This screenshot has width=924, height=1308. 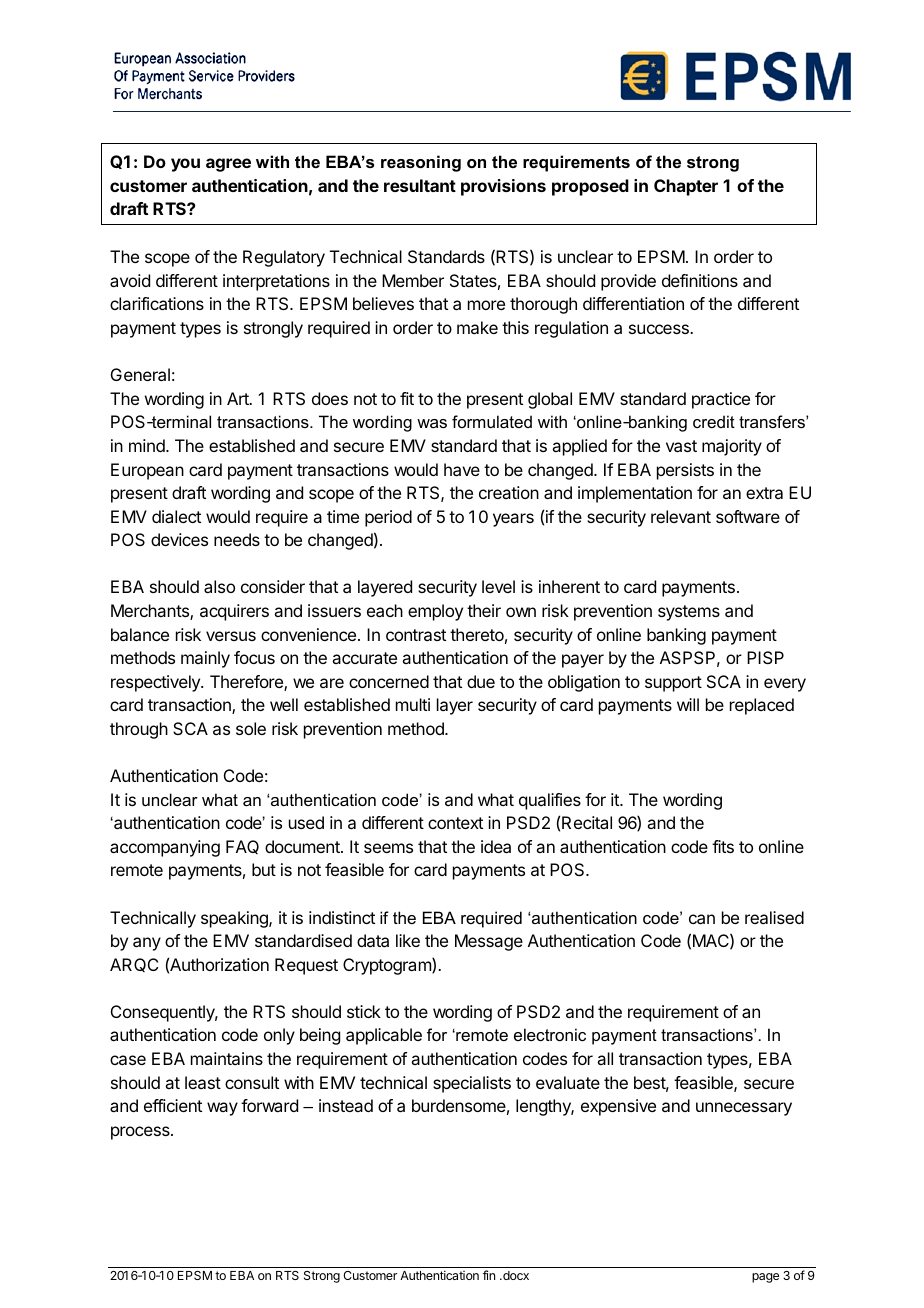 What do you see at coordinates (413, 704) in the screenshot?
I see `multi` at bounding box center [413, 704].
